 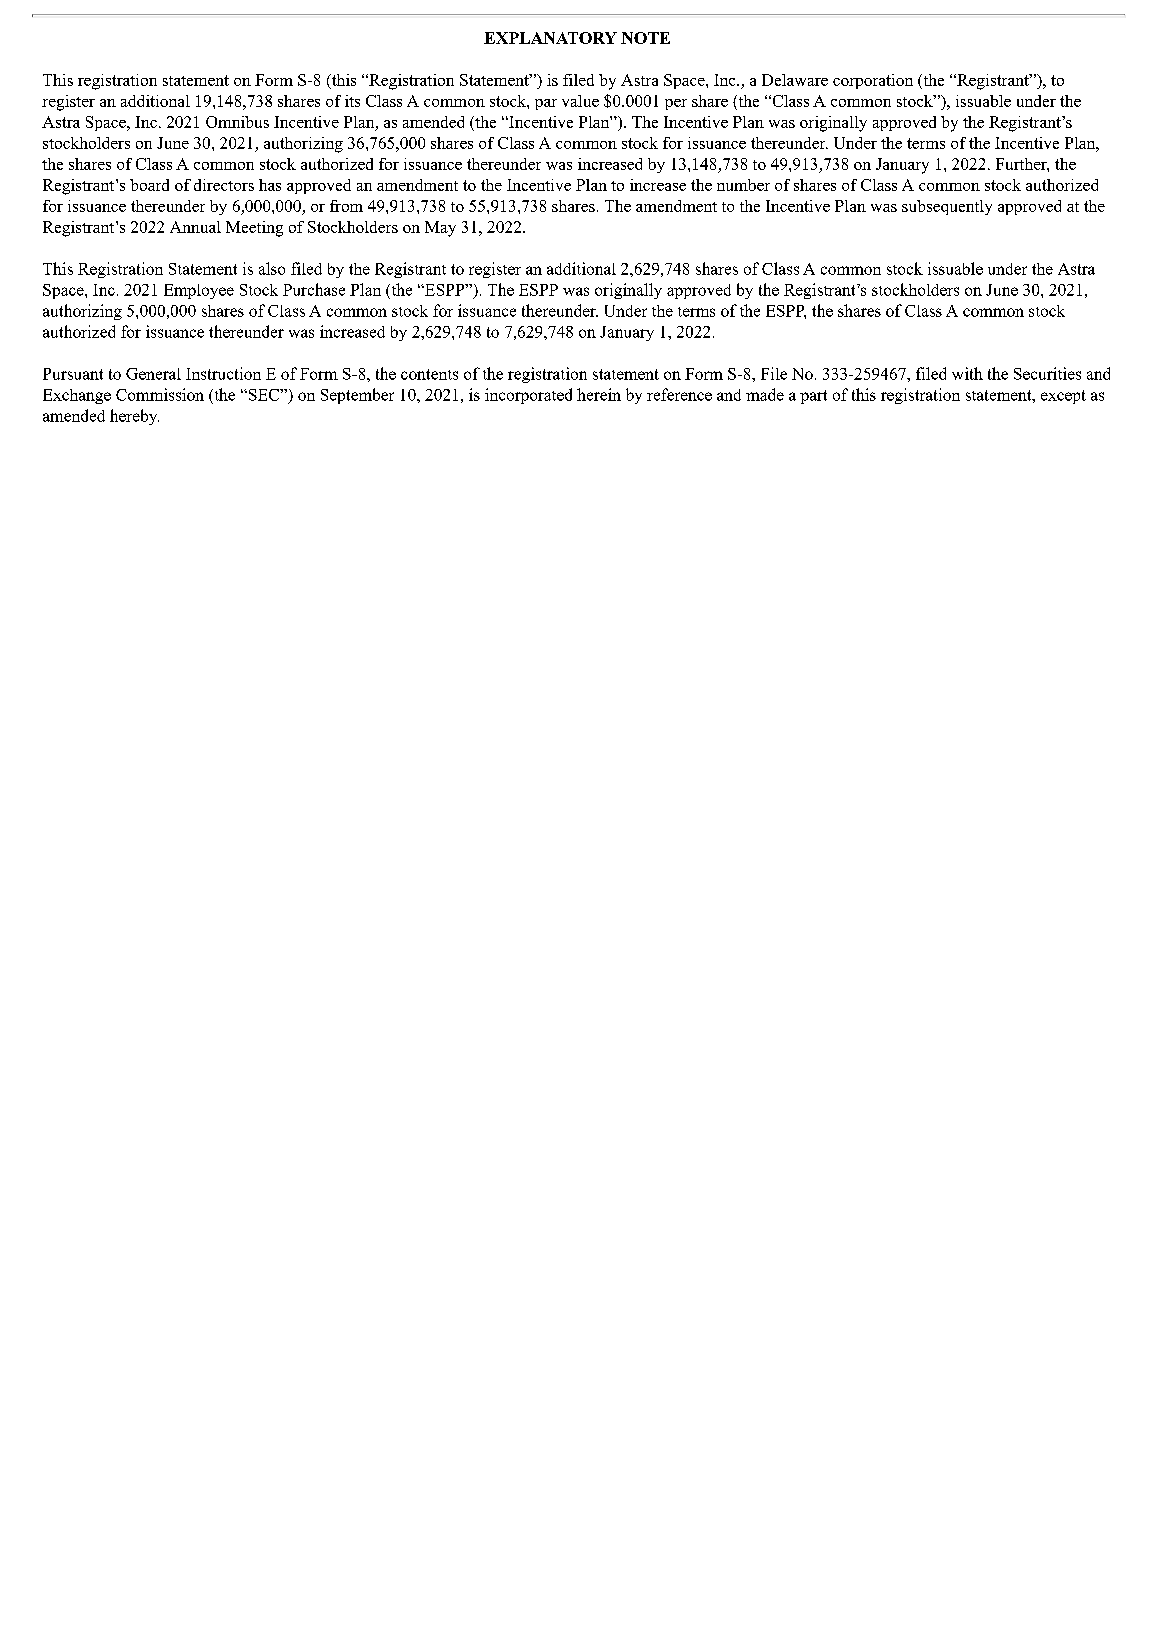 I want to click on subsequently, so click(x=947, y=207).
